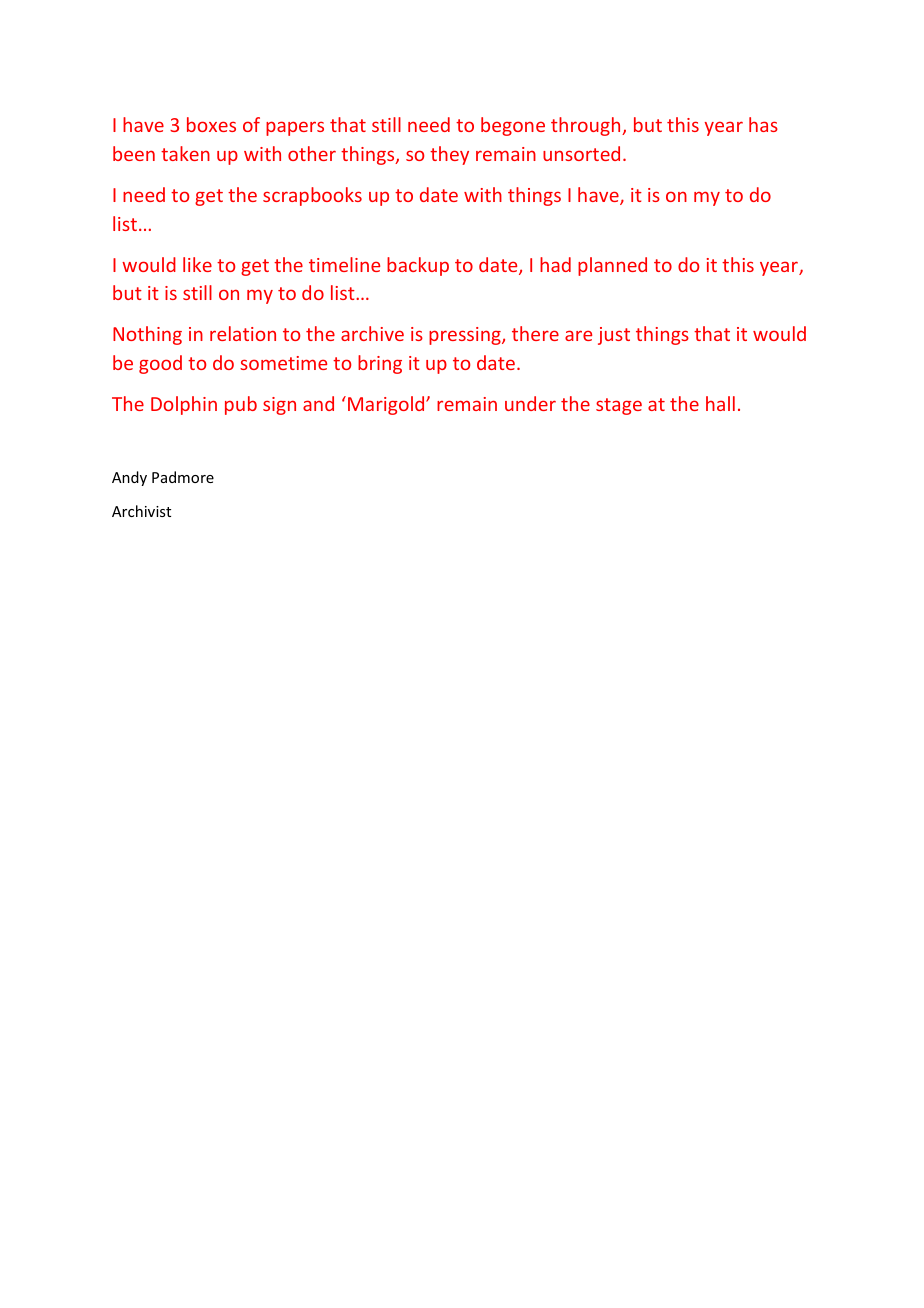 The width and height of the document is (924, 1308). I want to click on Andy, so click(129, 478).
